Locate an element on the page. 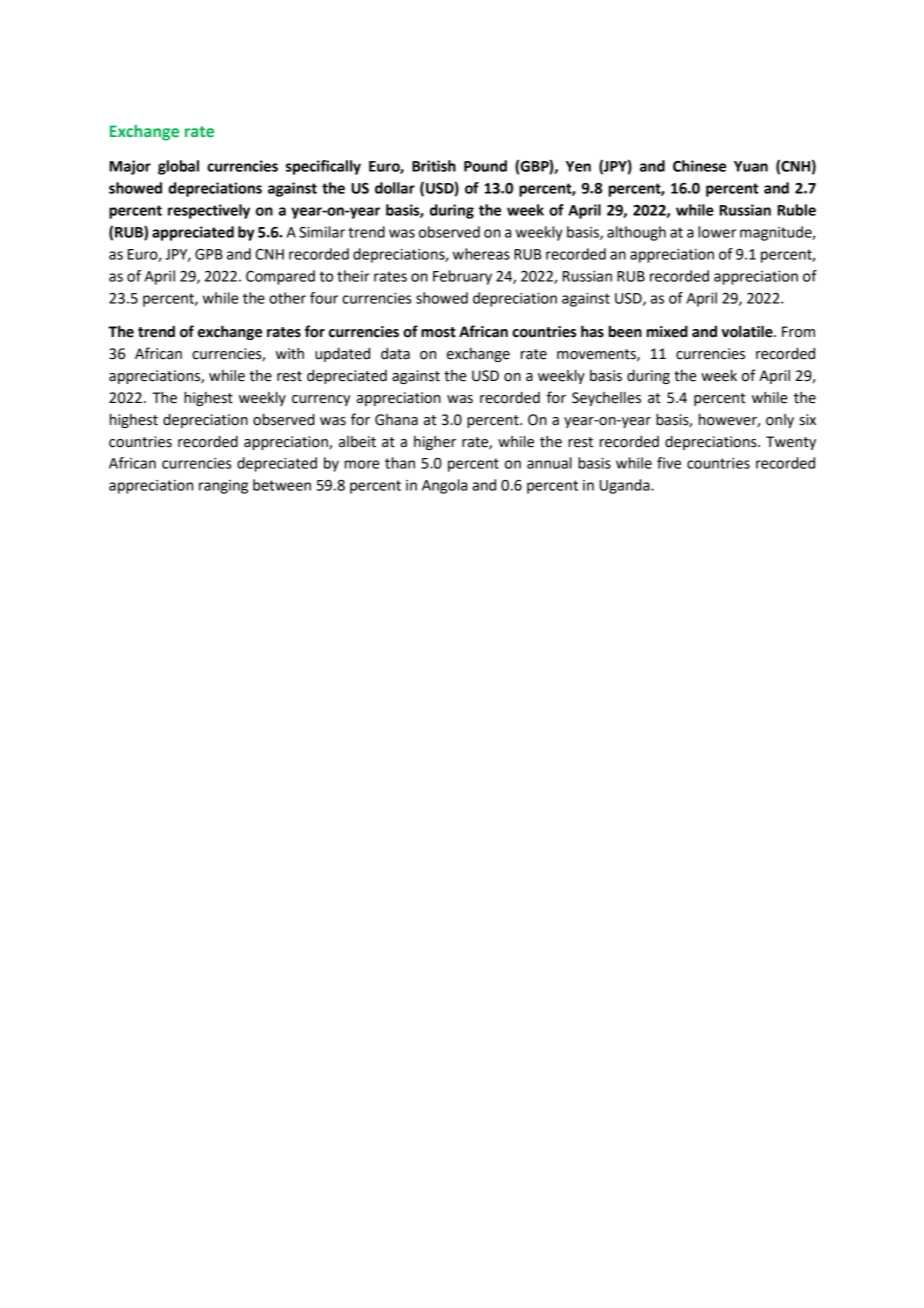 The image size is (924, 1308). Pound is located at coordinates (485, 166).
